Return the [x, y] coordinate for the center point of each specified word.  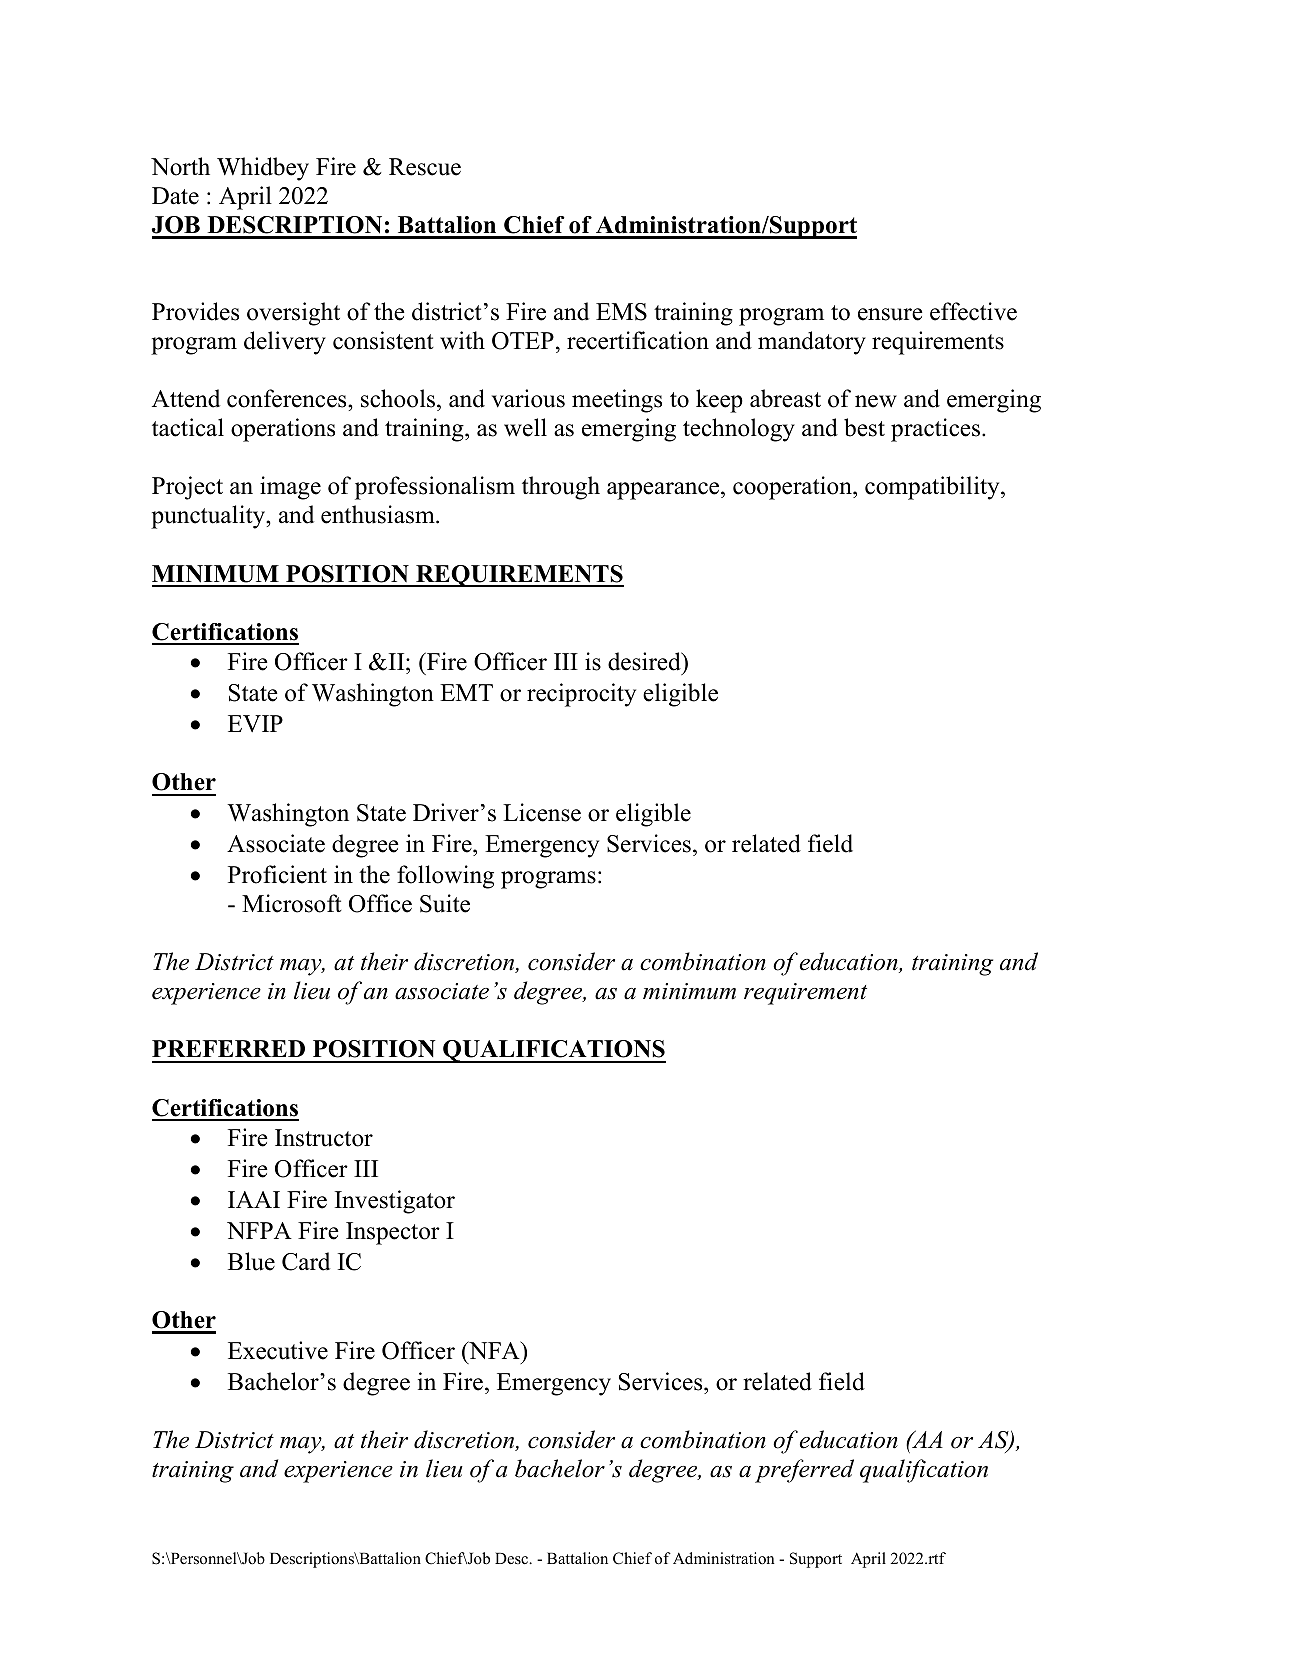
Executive [278, 1350]
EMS [621, 312]
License [542, 812]
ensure [890, 314]
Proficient [277, 874]
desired [645, 663]
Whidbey [263, 169]
